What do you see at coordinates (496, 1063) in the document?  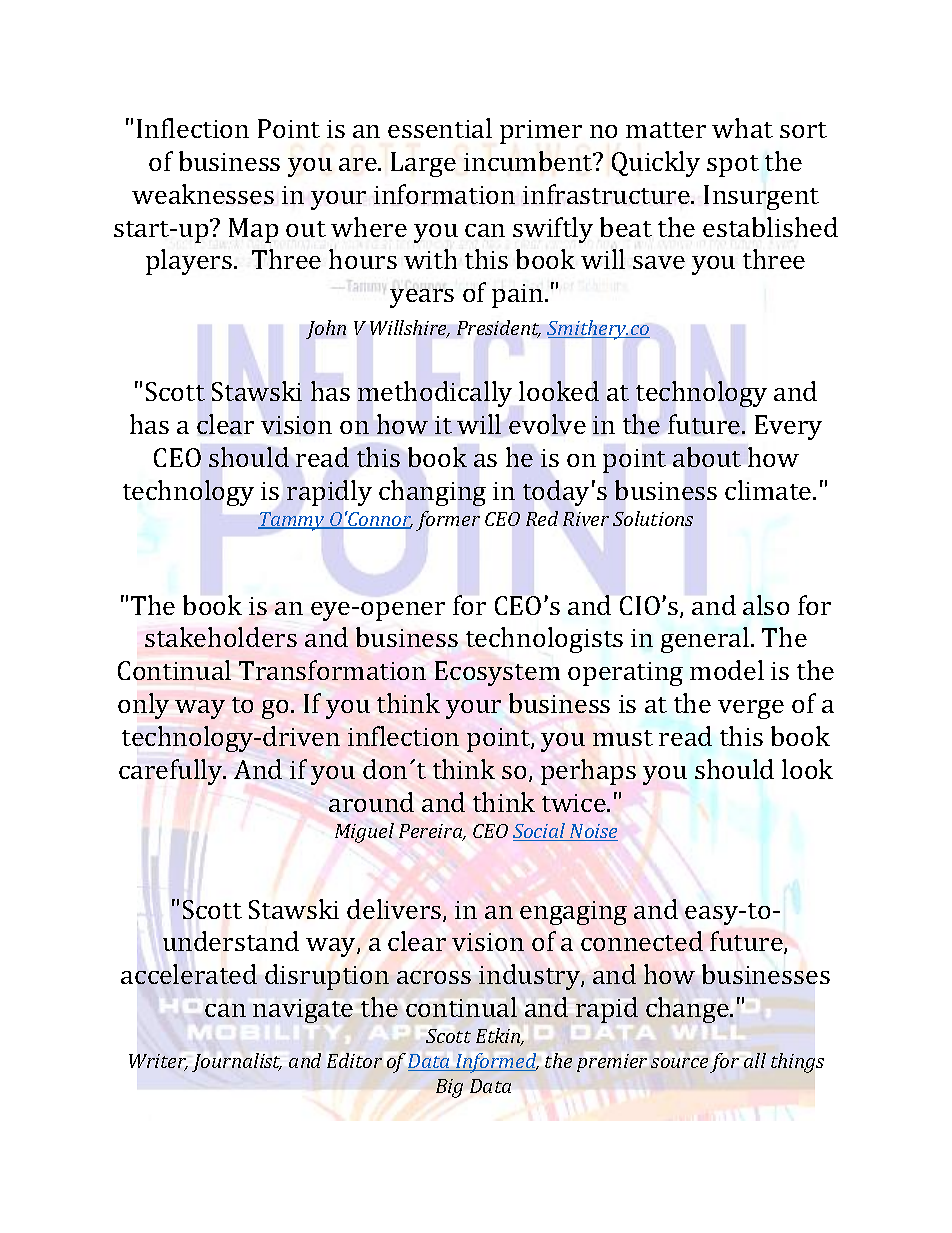 I see `Informed` at bounding box center [496, 1063].
